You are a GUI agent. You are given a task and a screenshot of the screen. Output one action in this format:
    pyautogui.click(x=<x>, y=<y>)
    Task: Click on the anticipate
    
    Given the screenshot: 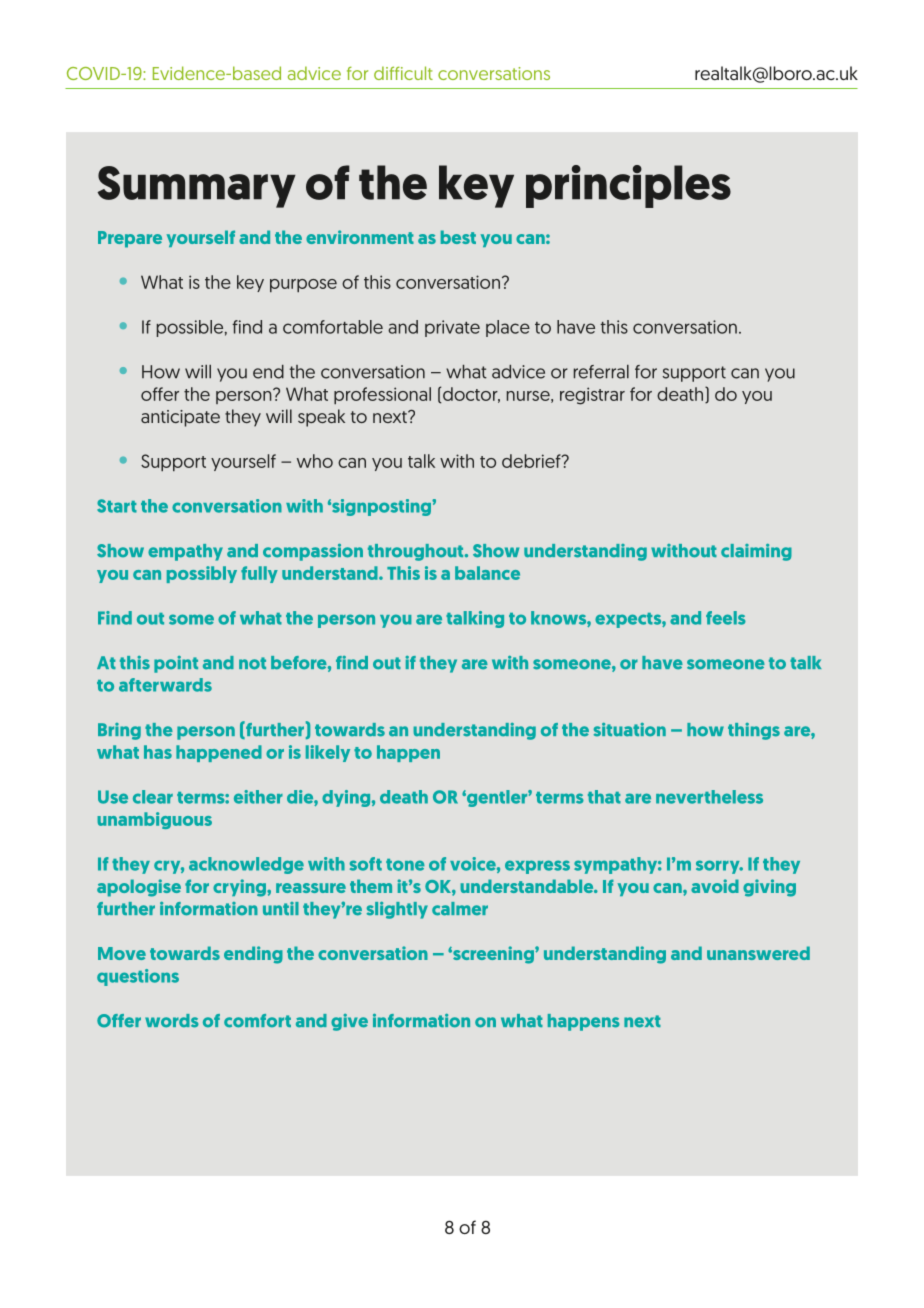 What is the action you would take?
    pyautogui.click(x=180, y=418)
